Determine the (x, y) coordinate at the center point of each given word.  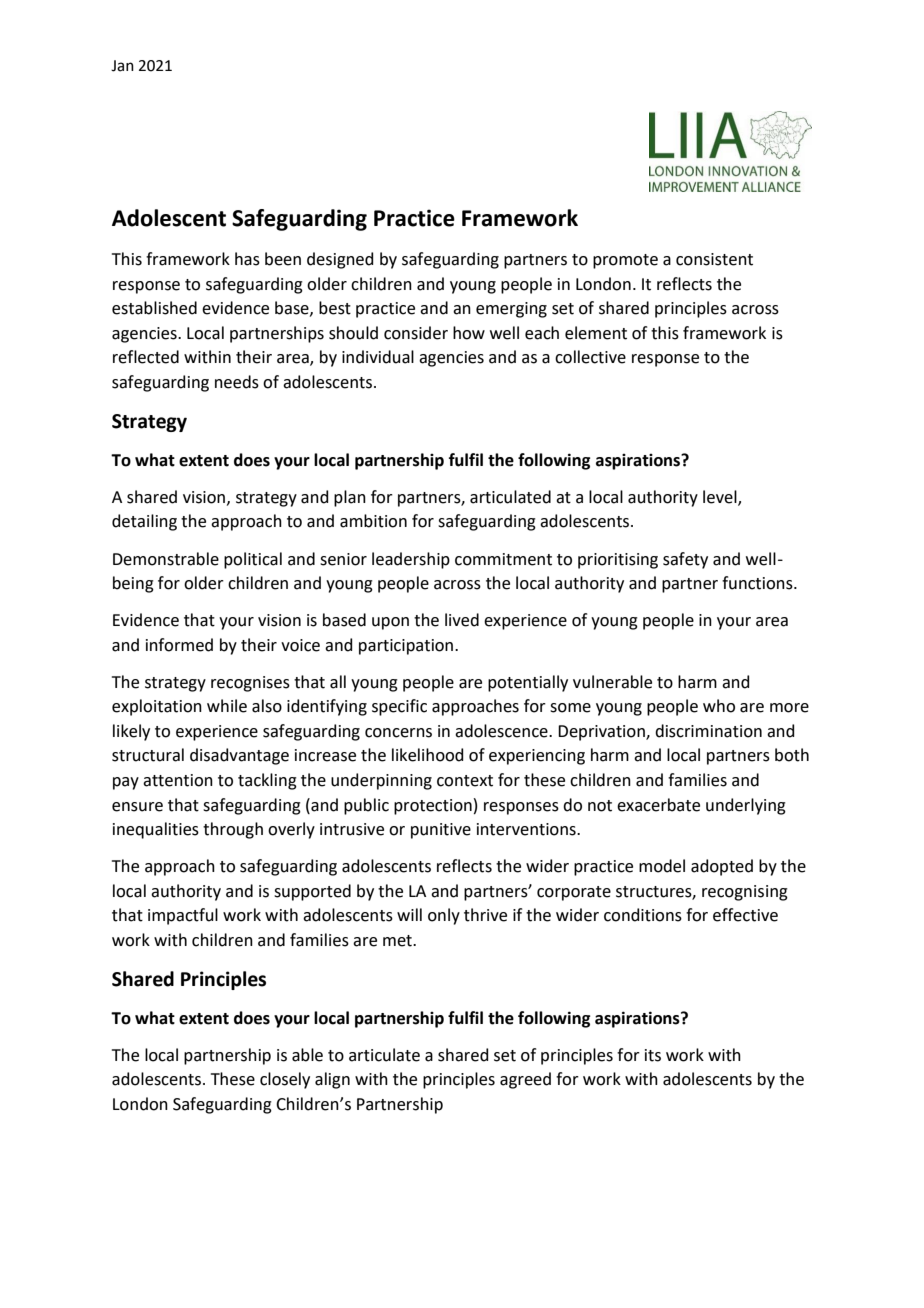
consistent (714, 259)
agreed (525, 1080)
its (653, 1055)
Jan (122, 66)
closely (285, 1080)
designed (340, 260)
